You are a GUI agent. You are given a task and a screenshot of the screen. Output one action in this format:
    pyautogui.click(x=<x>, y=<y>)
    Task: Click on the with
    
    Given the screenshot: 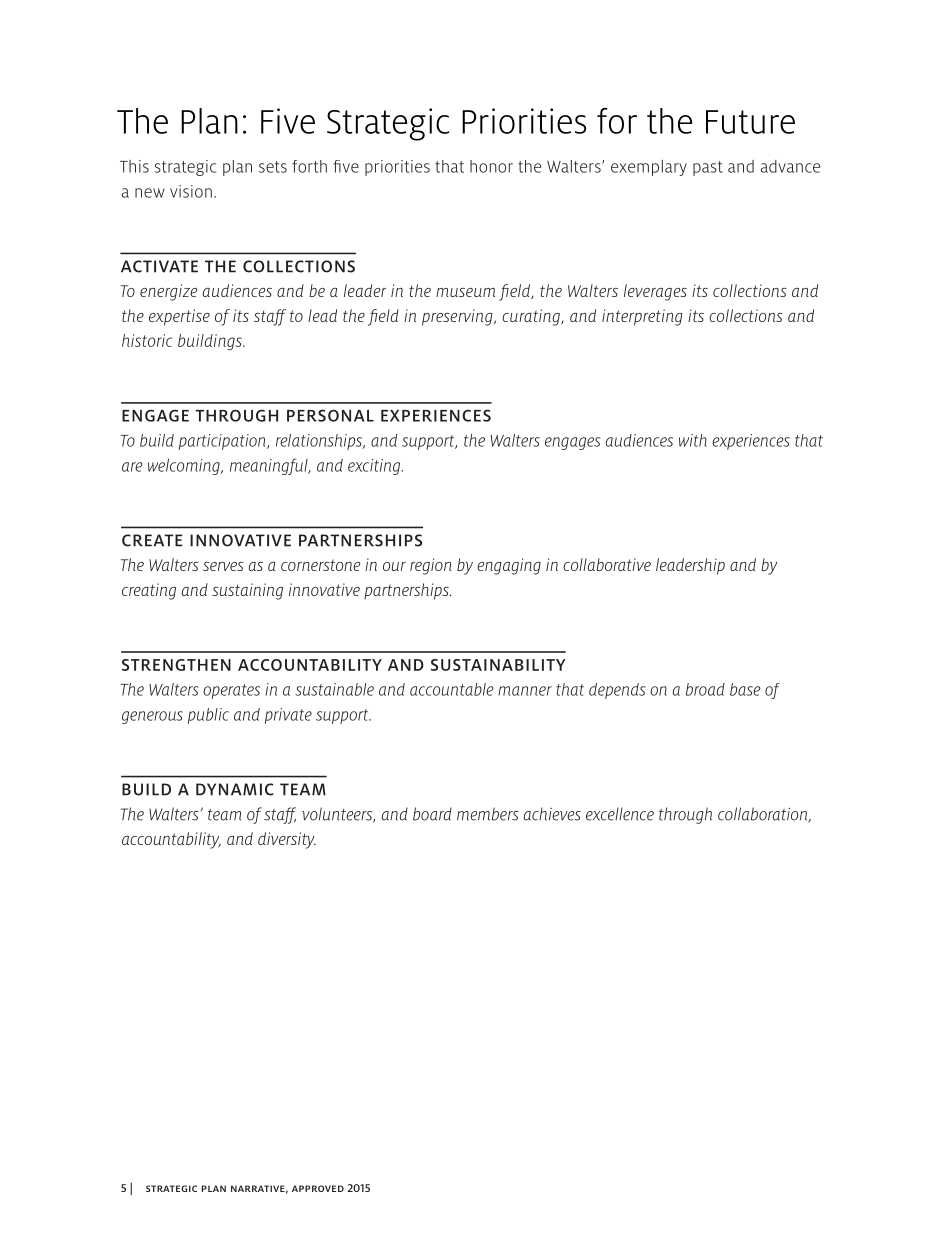 What is the action you would take?
    pyautogui.click(x=693, y=440)
